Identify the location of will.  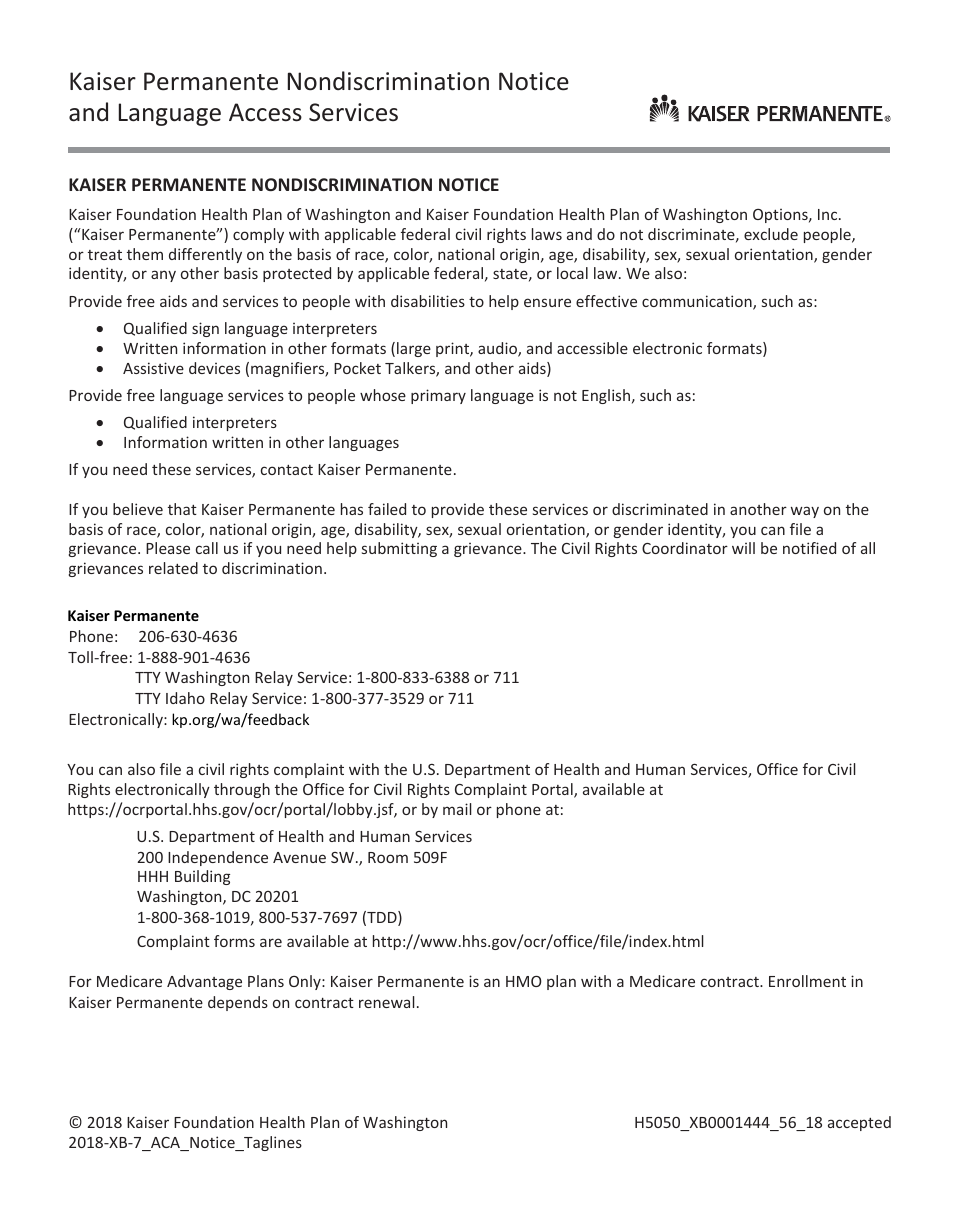
(743, 548).
